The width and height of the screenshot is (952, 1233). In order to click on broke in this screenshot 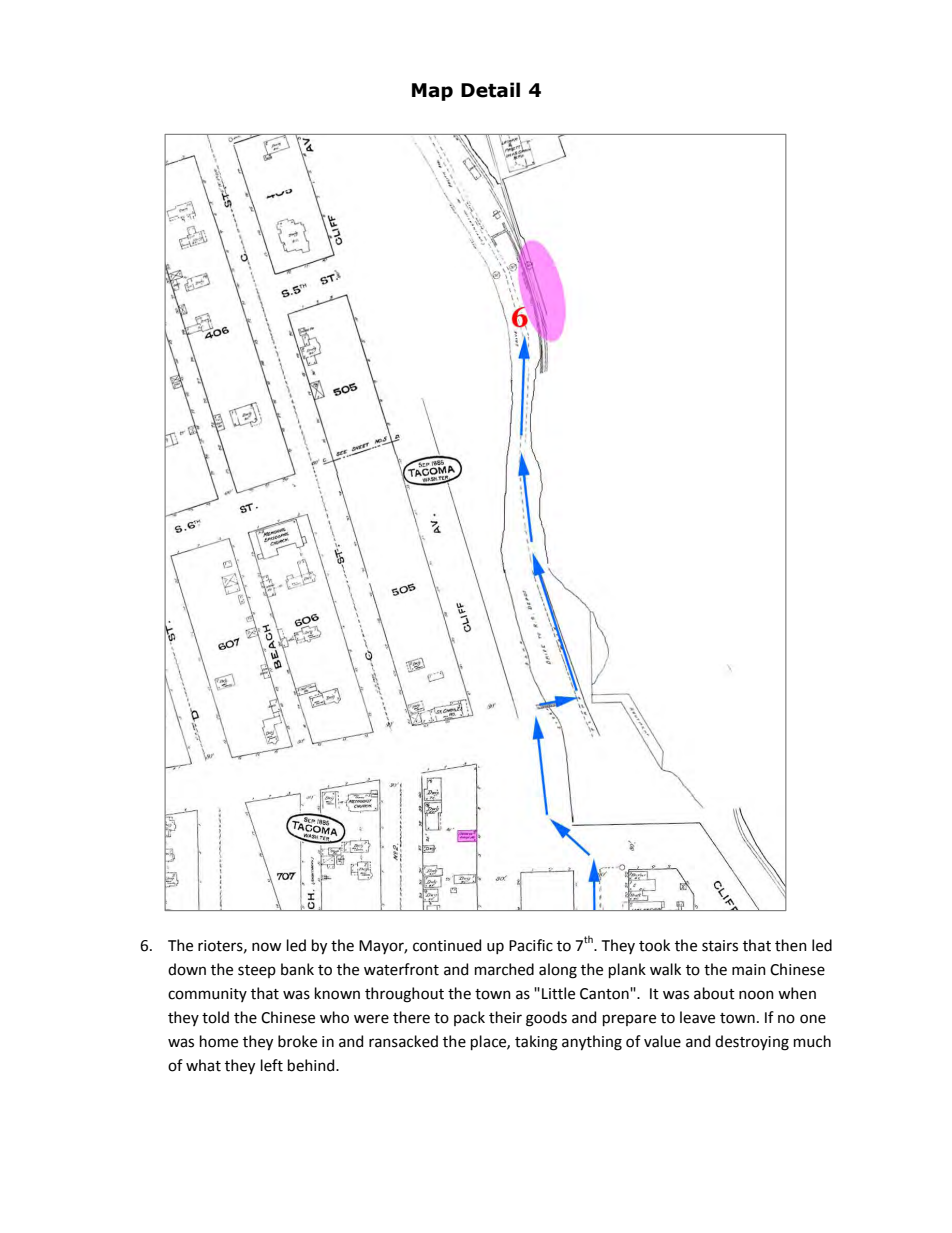, I will do `click(297, 1041)`.
